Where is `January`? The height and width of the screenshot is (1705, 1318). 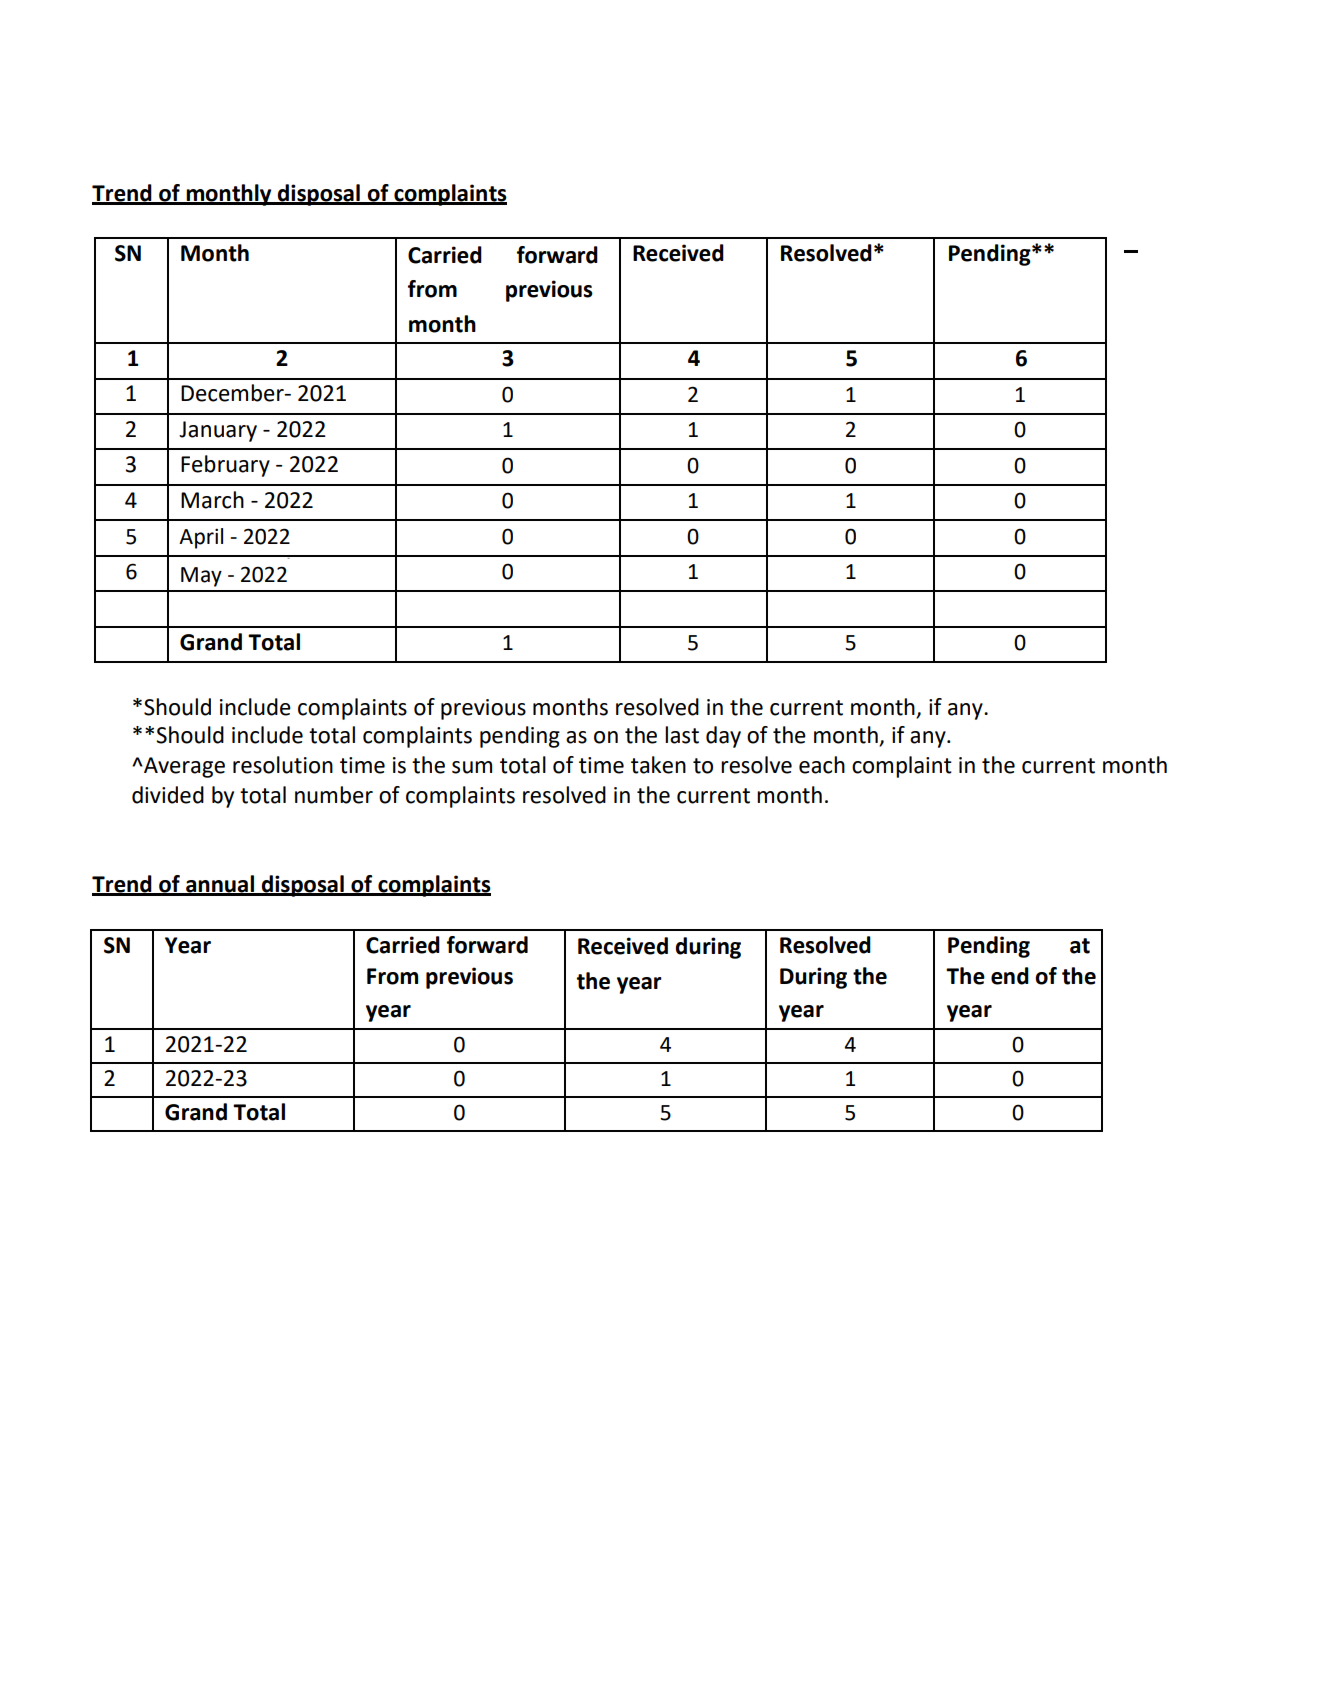
January is located at coordinates (218, 431).
